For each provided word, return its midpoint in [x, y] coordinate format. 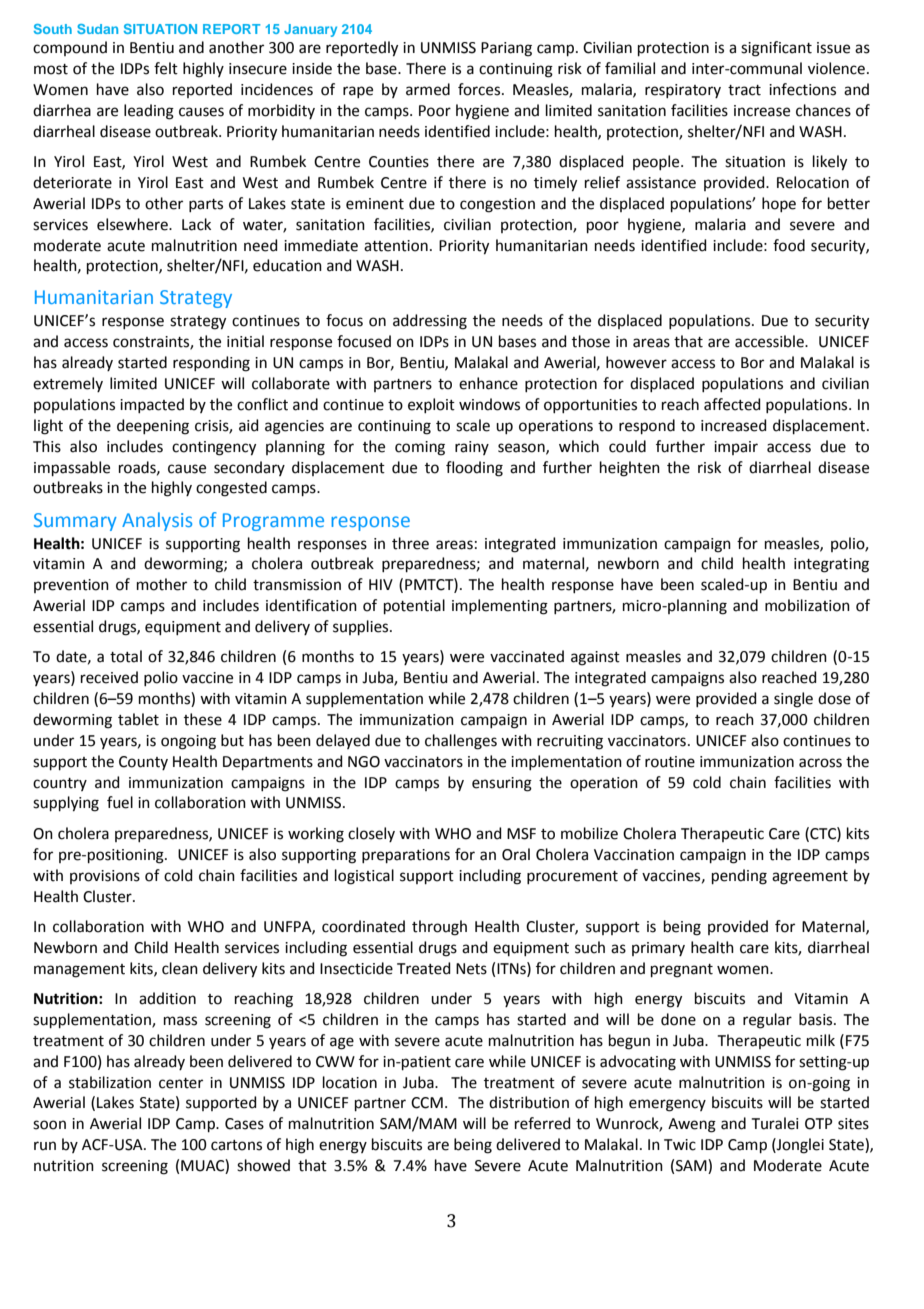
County [143, 763]
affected [732, 404]
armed [428, 89]
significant [776, 49]
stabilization [110, 1082]
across [820, 763]
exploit [431, 405]
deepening [153, 427]
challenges [461, 742]
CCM [427, 1103]
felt [166, 68]
